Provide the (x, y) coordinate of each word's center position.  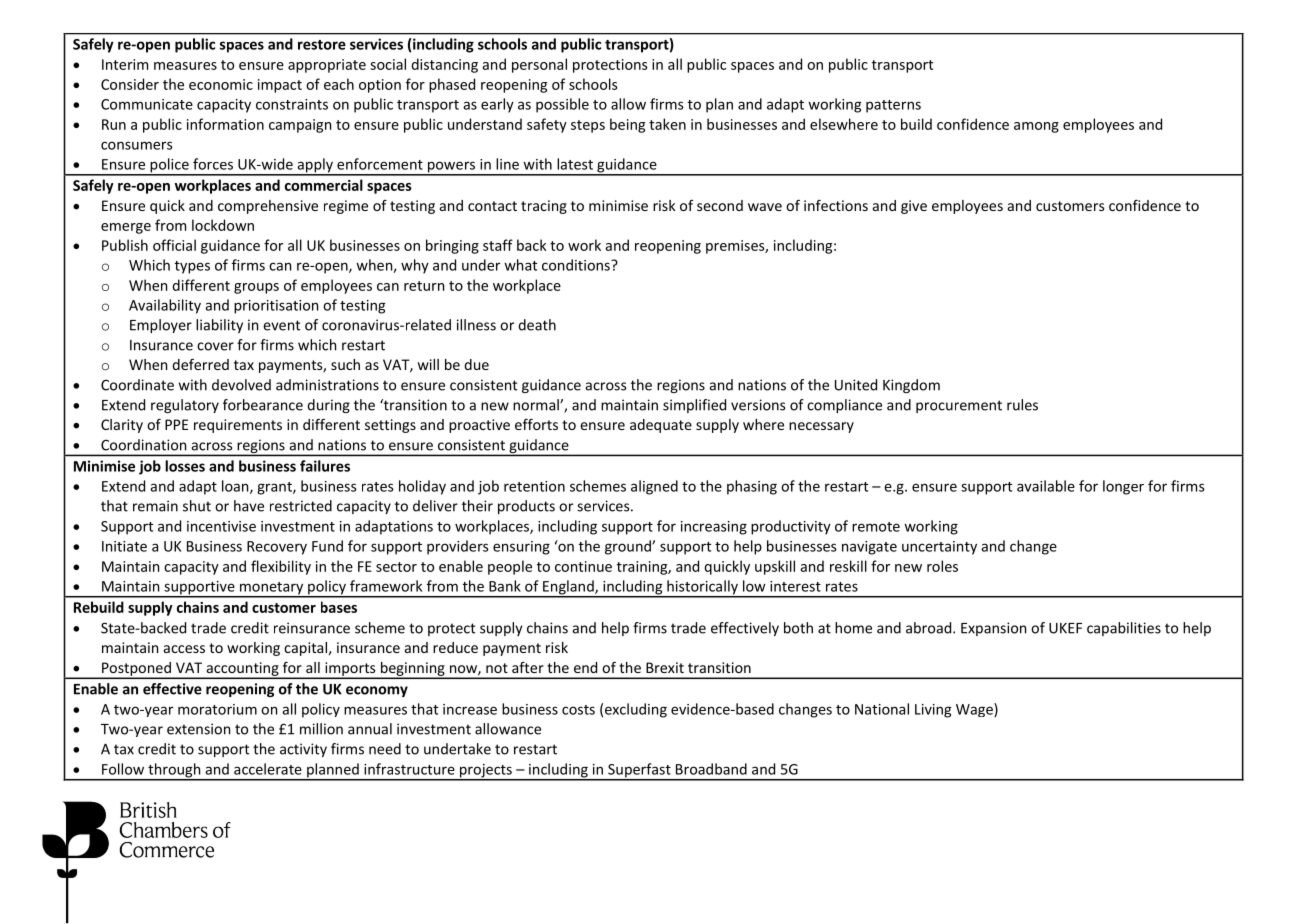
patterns (893, 106)
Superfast (639, 771)
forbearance (263, 405)
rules (1022, 405)
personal (539, 65)
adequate (661, 426)
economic (221, 84)
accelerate (268, 769)
